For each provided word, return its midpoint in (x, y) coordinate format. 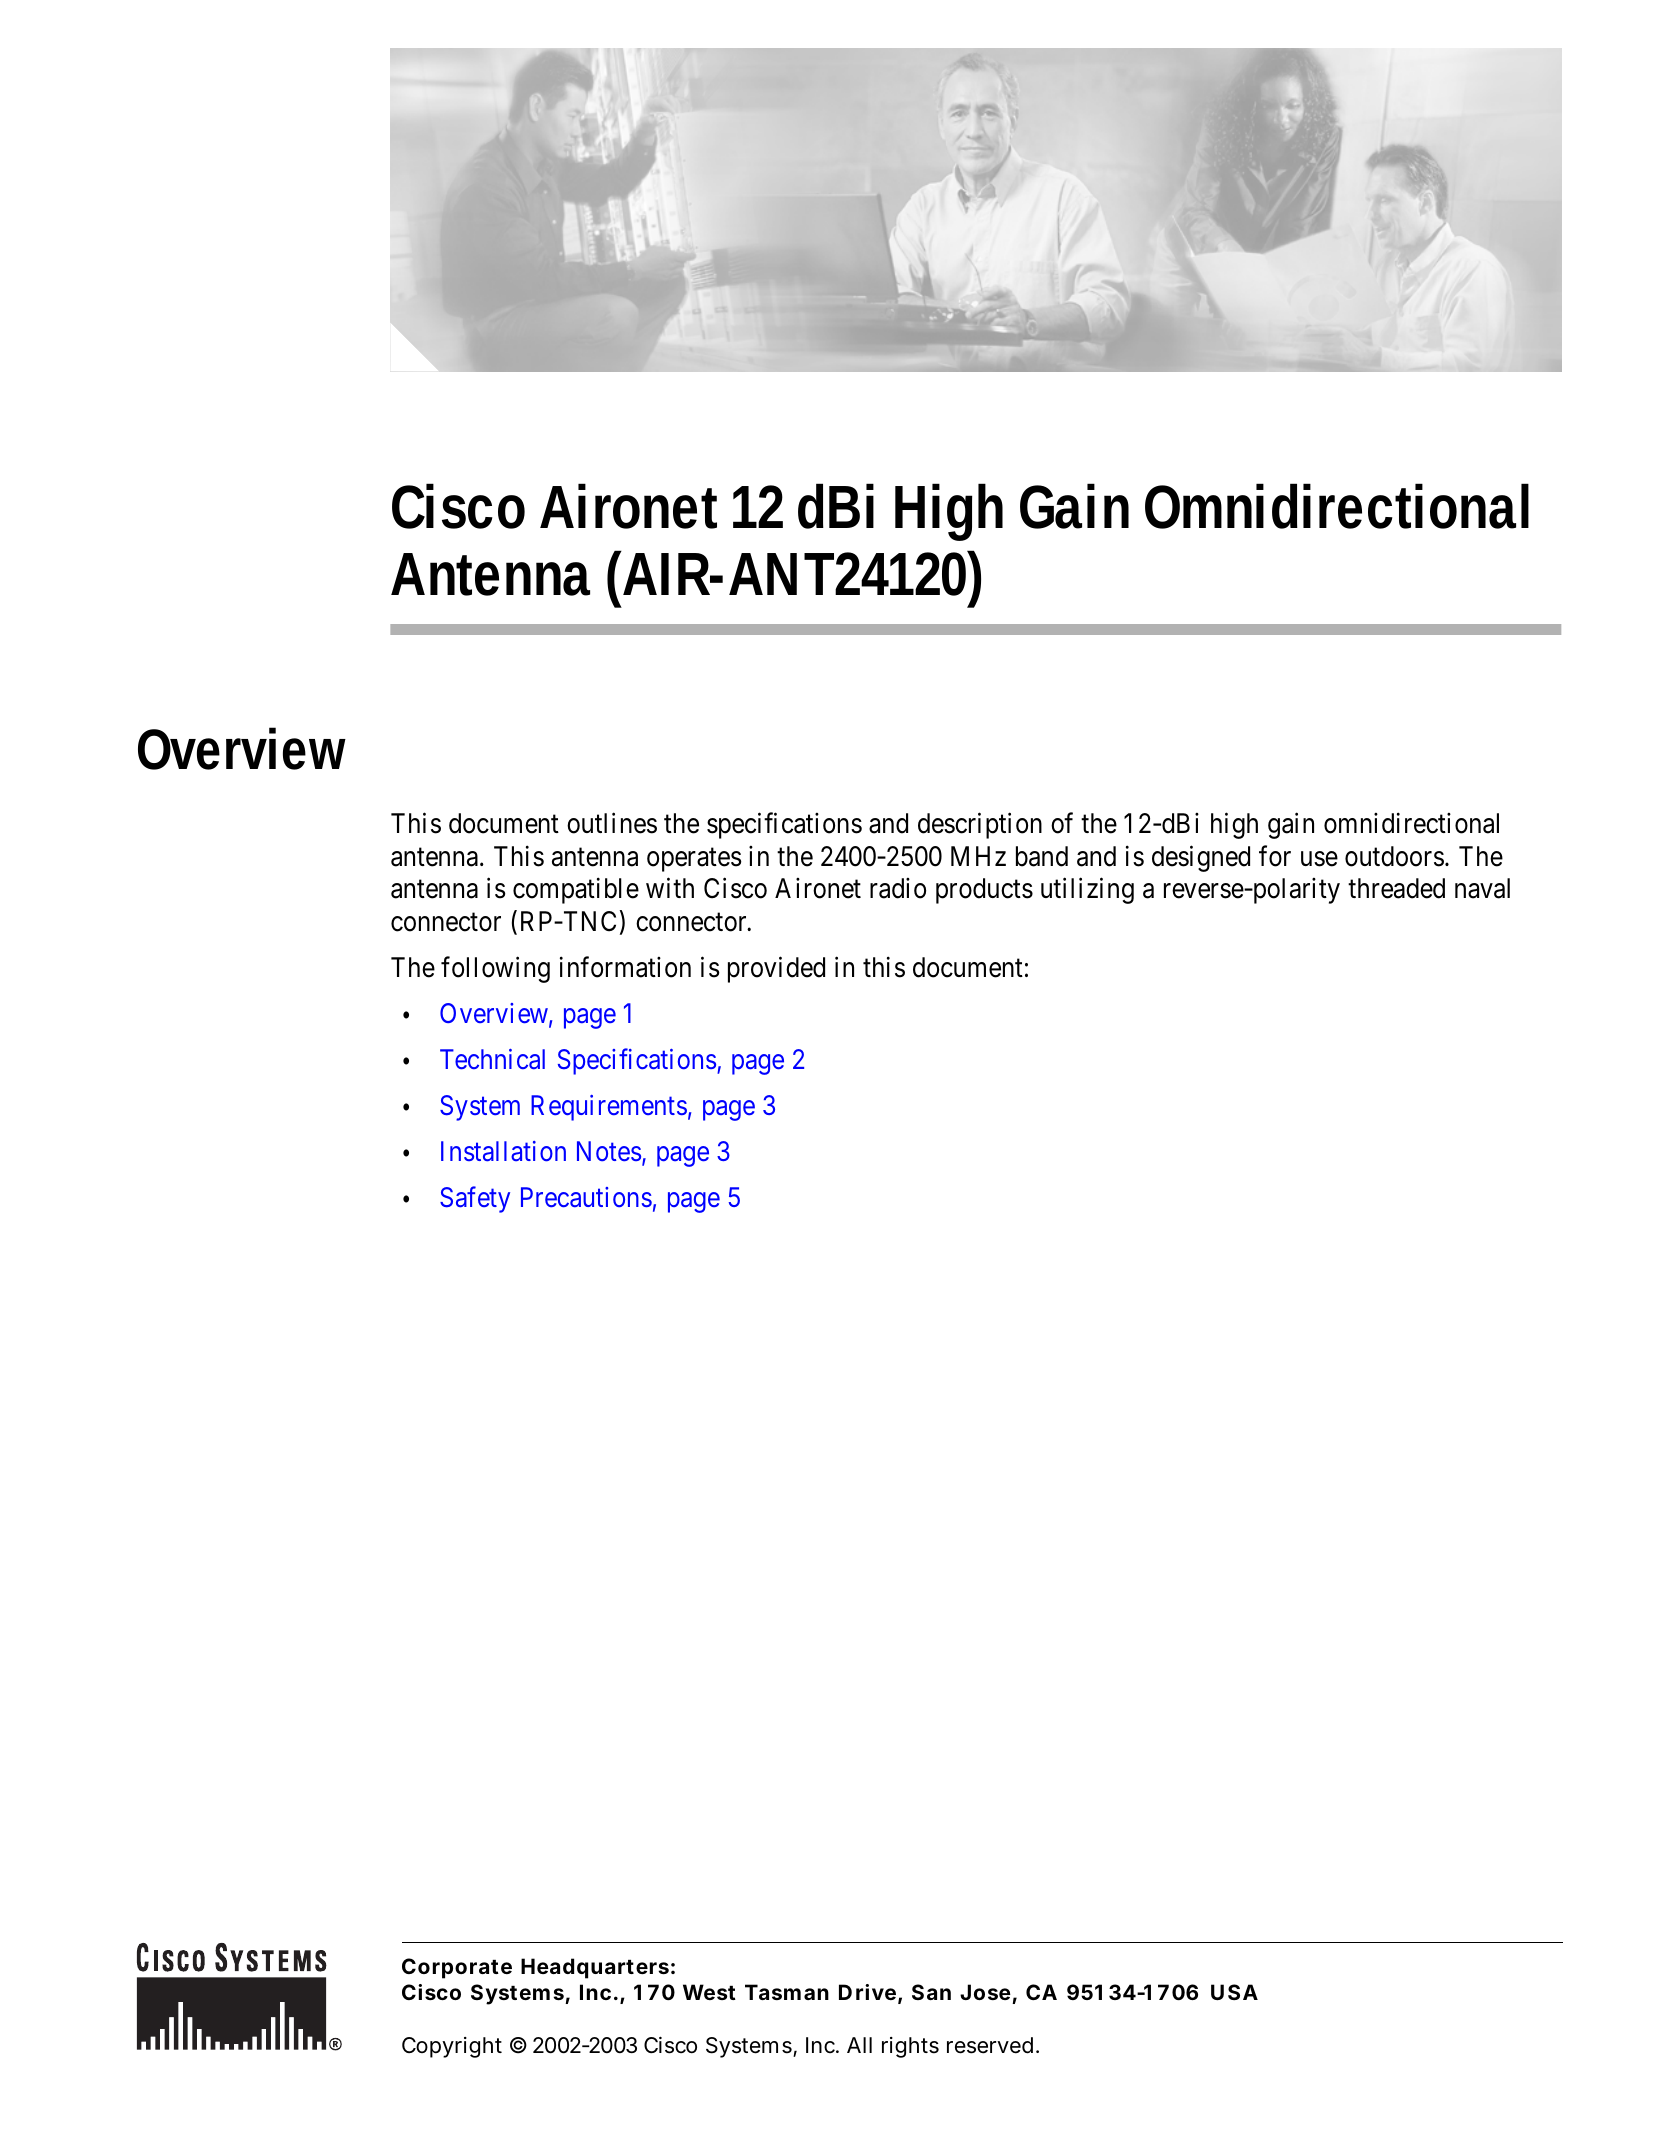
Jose (985, 1992)
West (709, 1992)
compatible (576, 891)
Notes (609, 1151)
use (1319, 859)
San (931, 1992)
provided (776, 970)
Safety (475, 1200)
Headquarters (595, 1968)
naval (1482, 888)
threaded (1396, 888)
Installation (503, 1151)
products (984, 891)
